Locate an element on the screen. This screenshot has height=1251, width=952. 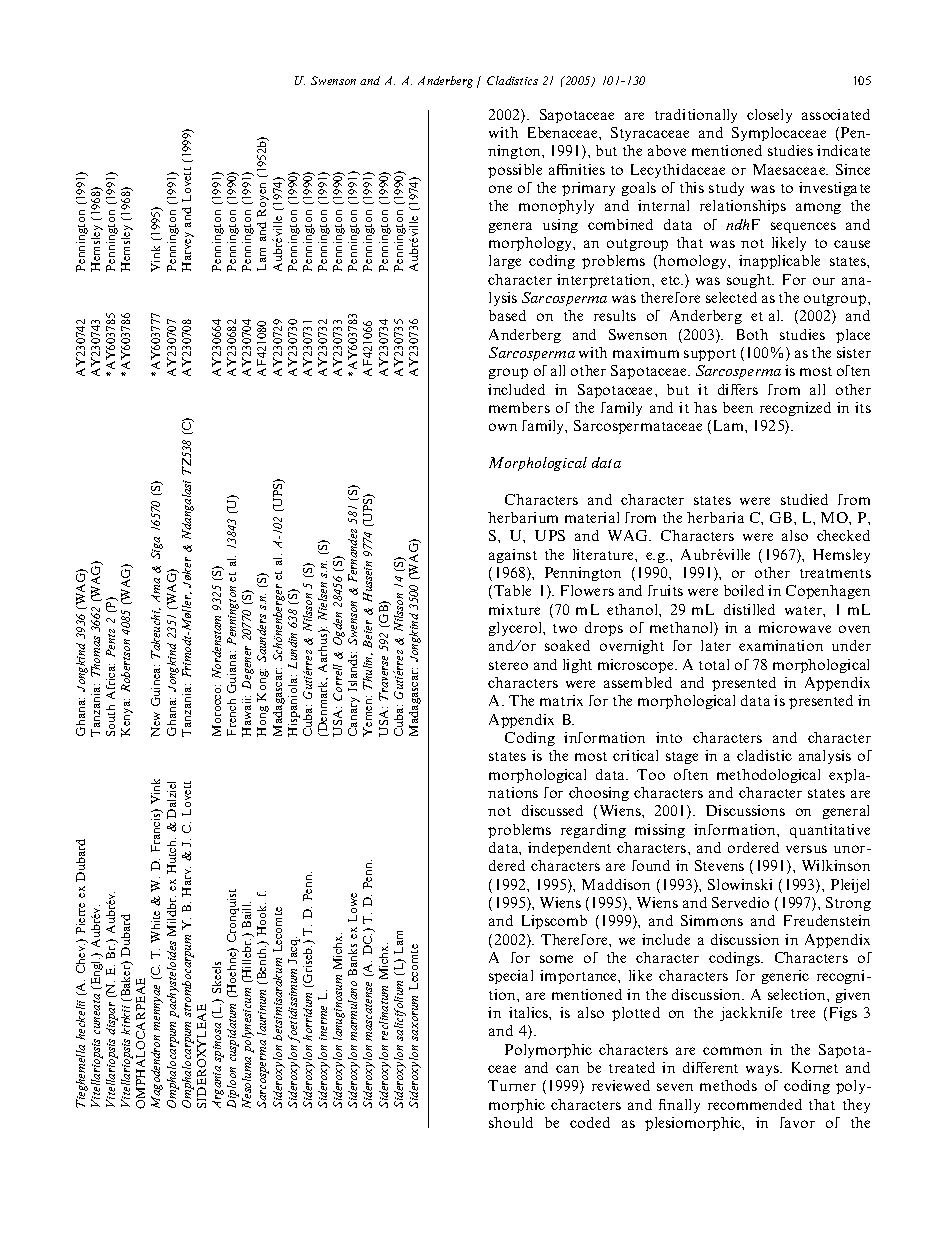
indicate is located at coordinates (843, 150).
